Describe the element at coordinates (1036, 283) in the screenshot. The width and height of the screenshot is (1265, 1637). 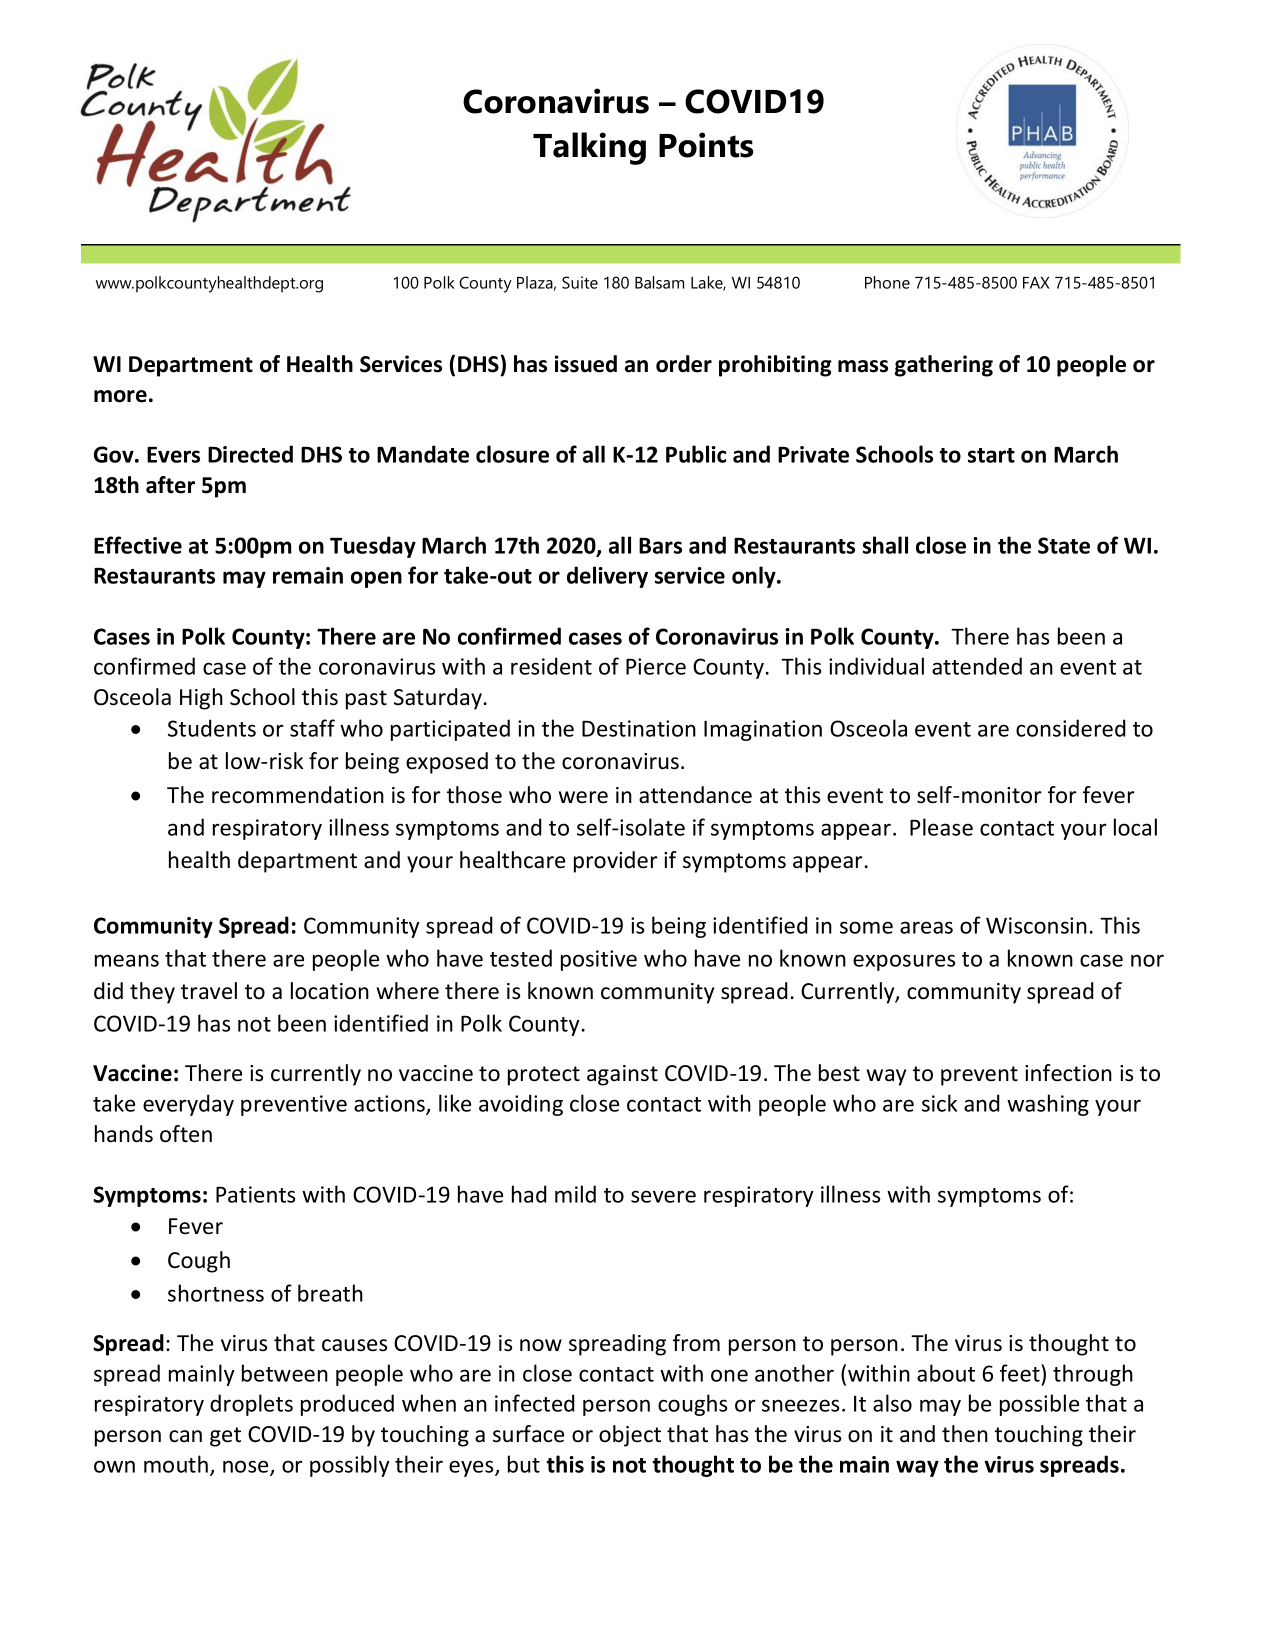
I see `FAX` at that location.
